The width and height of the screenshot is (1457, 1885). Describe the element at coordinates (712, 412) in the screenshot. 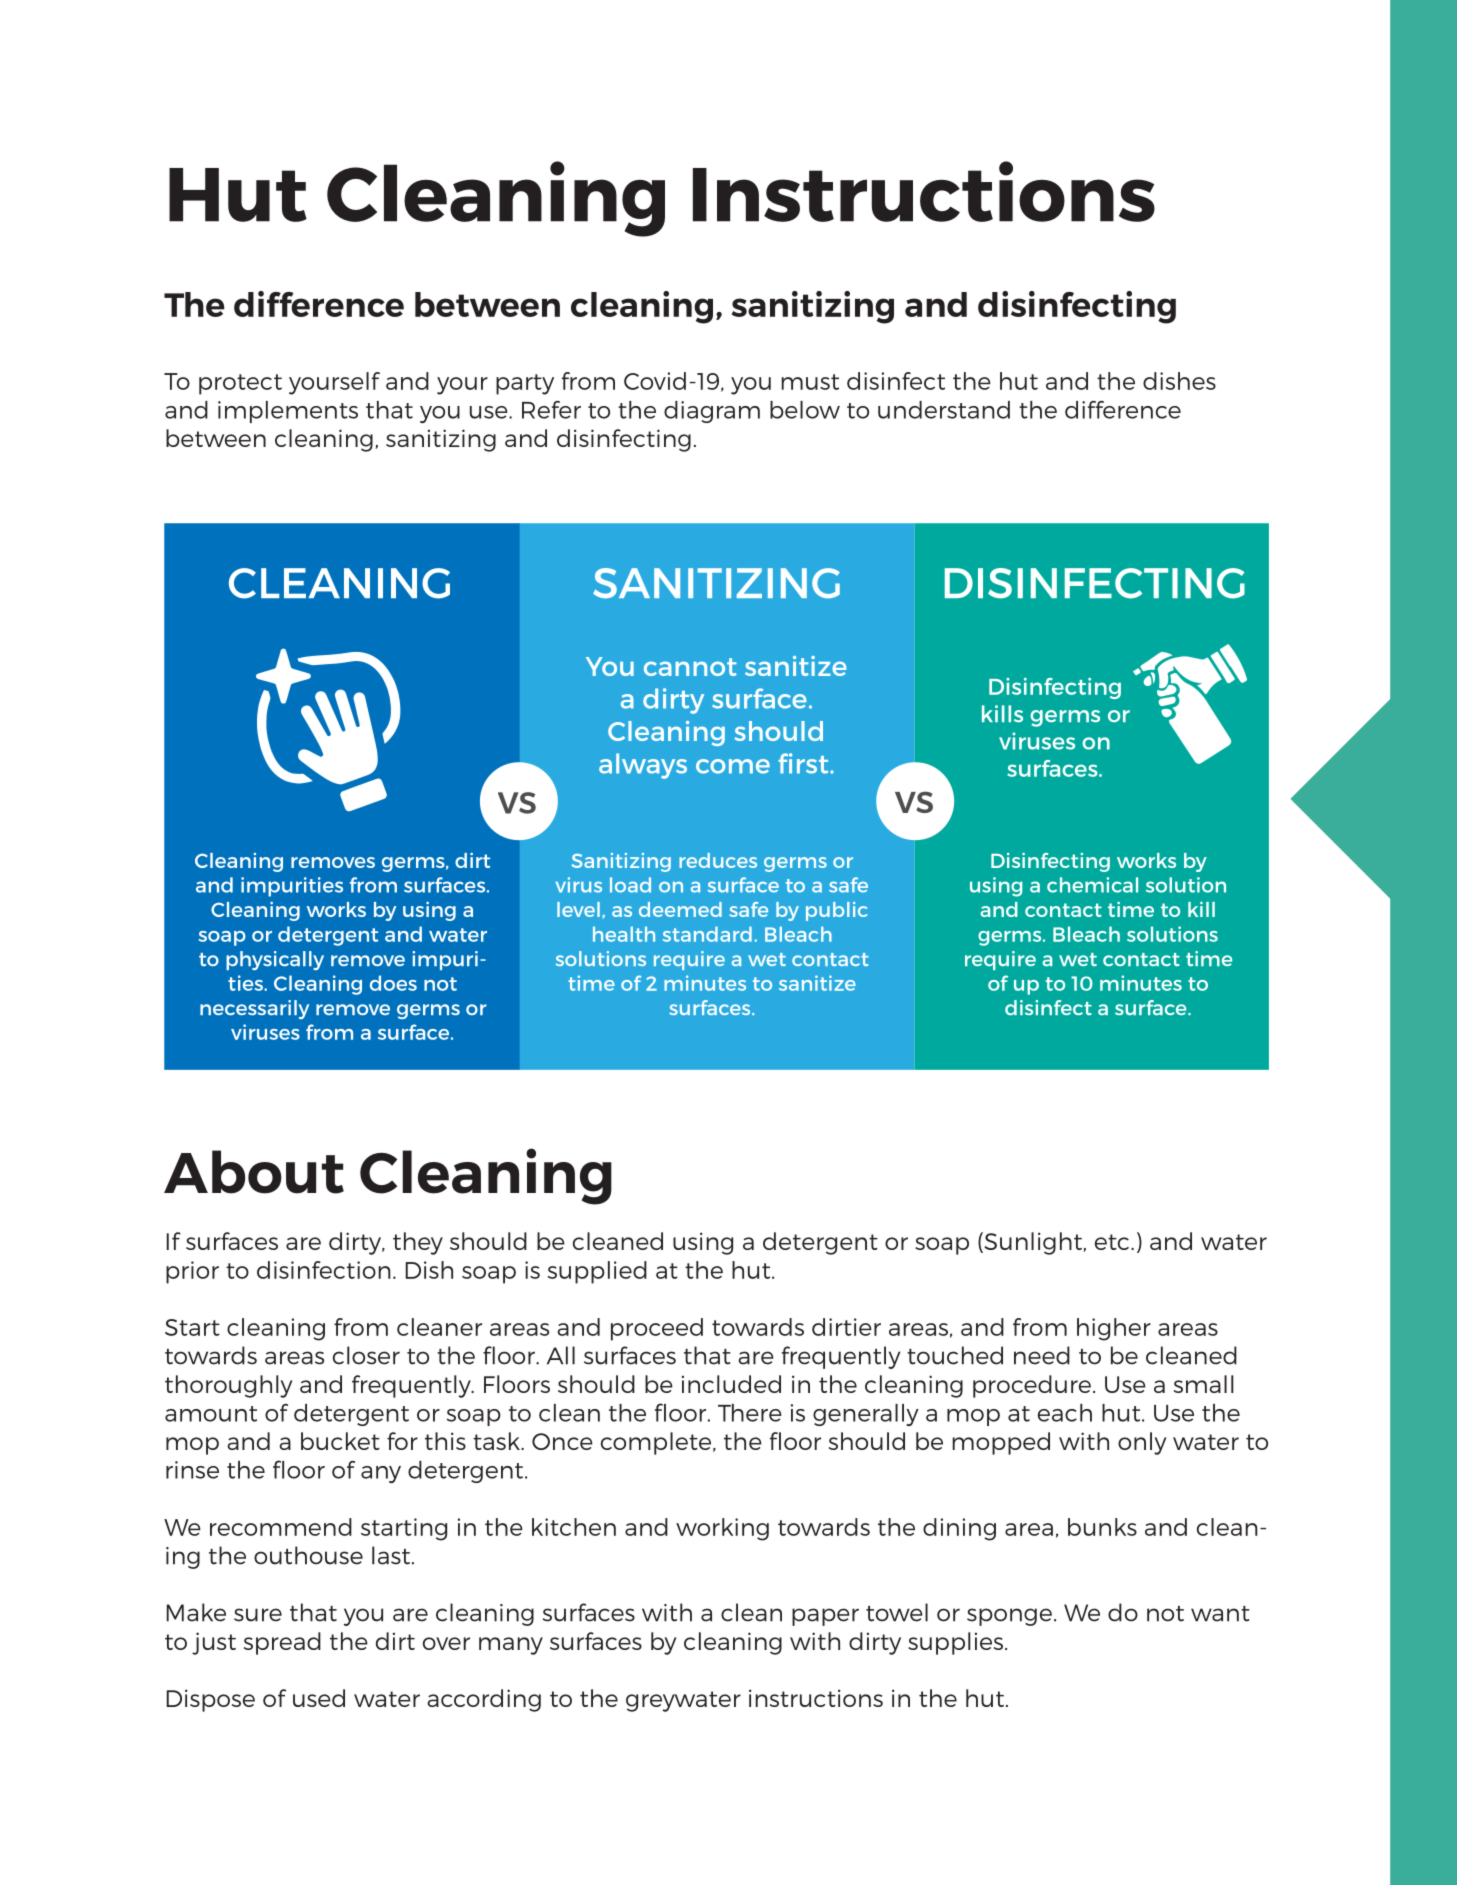

I see `diagram` at that location.
